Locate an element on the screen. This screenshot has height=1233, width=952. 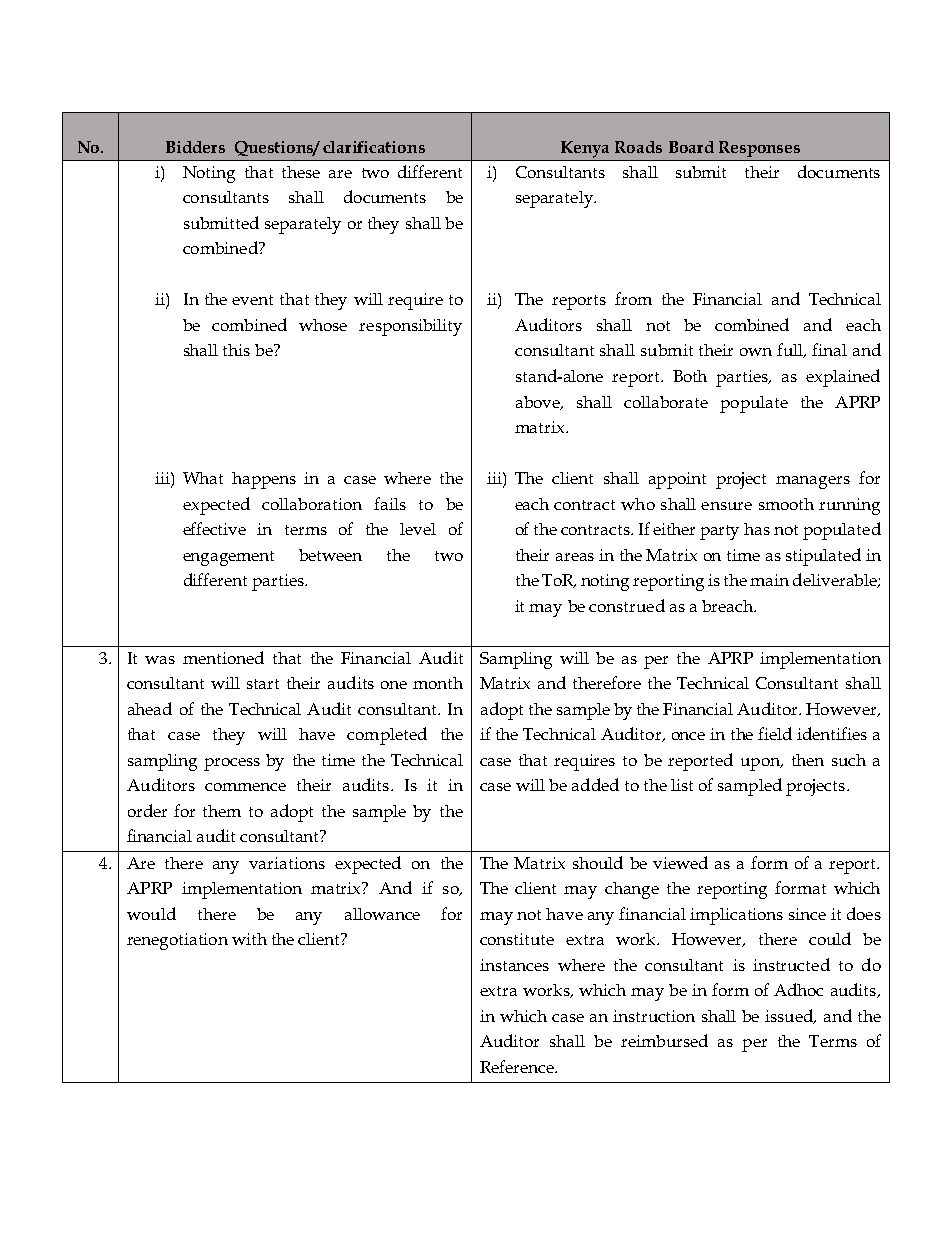
main is located at coordinates (769, 580).
